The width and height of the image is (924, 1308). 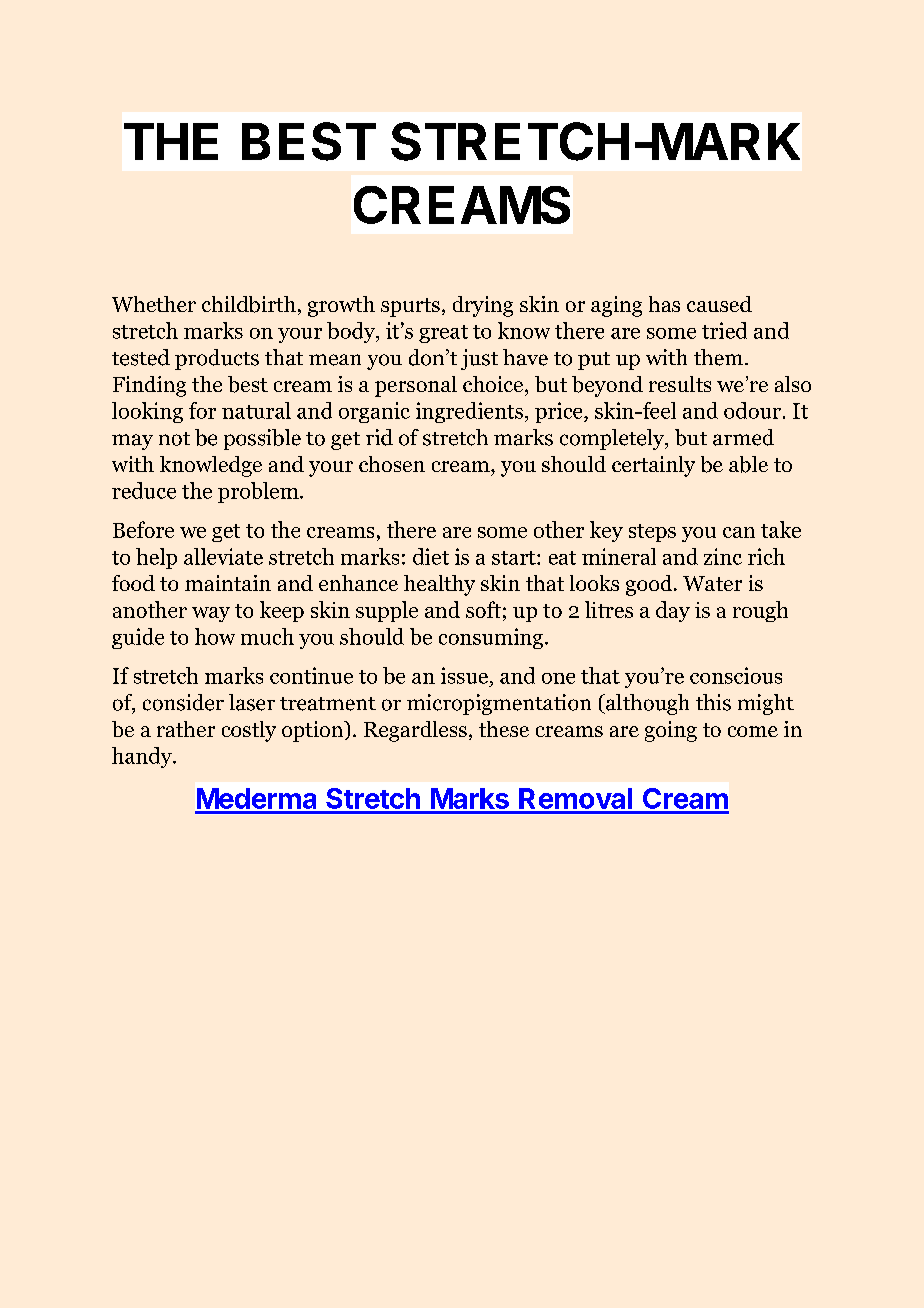 I want to click on rather, so click(x=186, y=729).
